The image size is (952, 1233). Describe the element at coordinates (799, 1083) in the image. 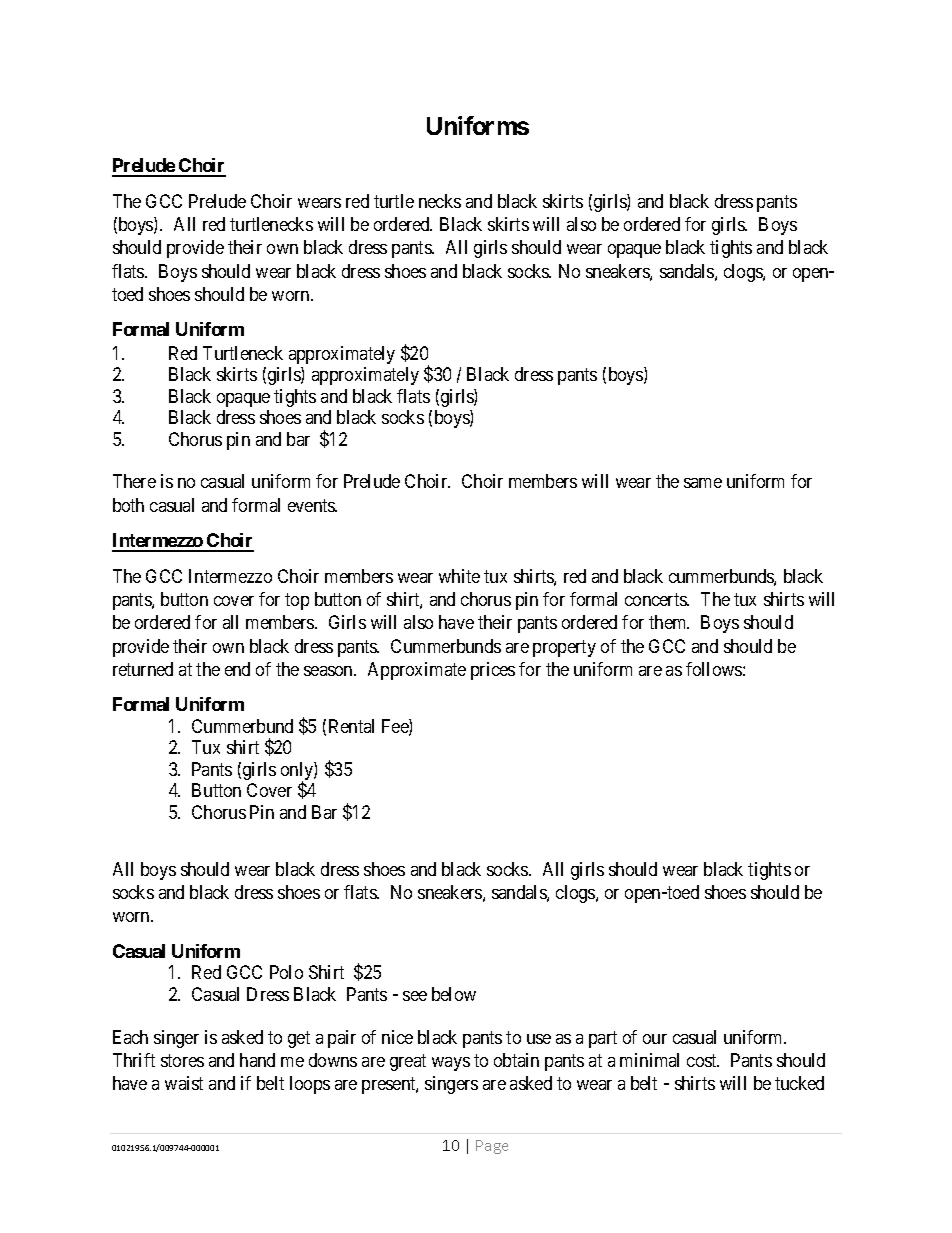

I see `tucked` at that location.
